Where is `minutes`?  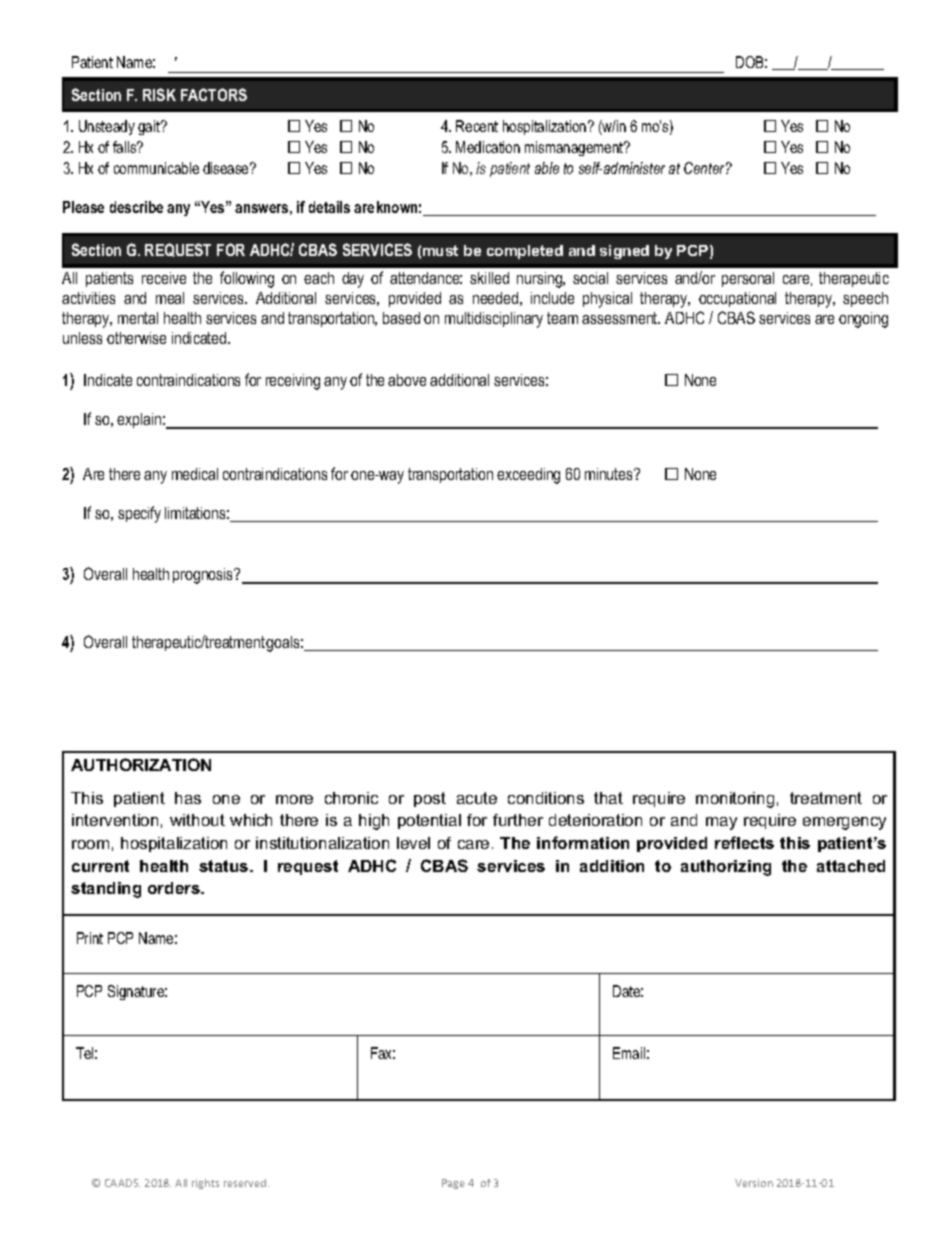
minutes is located at coordinates (610, 474).
